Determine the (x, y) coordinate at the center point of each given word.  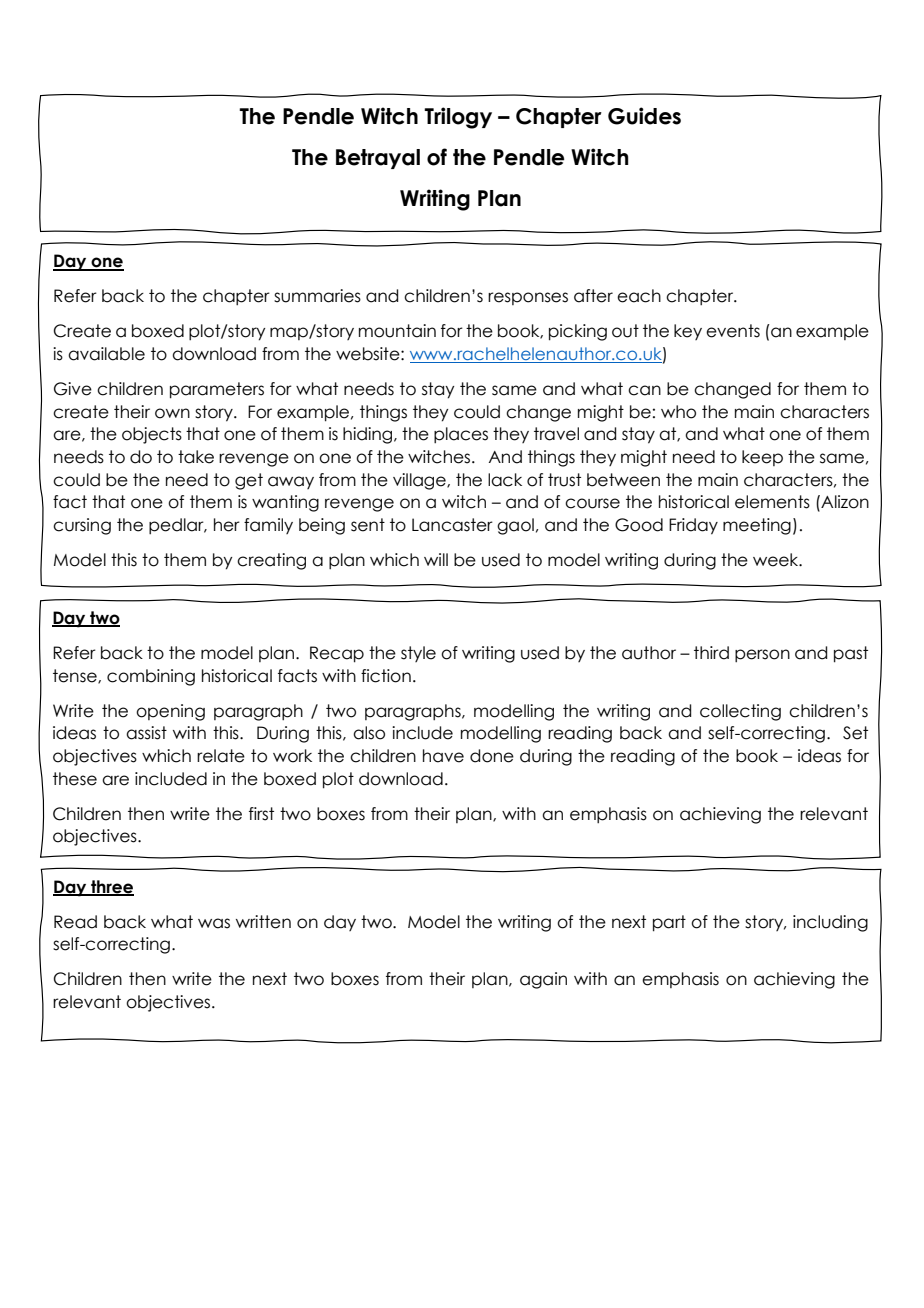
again (543, 980)
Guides (644, 116)
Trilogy (458, 118)
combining (151, 677)
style (418, 654)
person (762, 655)
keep (762, 458)
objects (152, 435)
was (214, 923)
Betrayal (378, 159)
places (461, 435)
